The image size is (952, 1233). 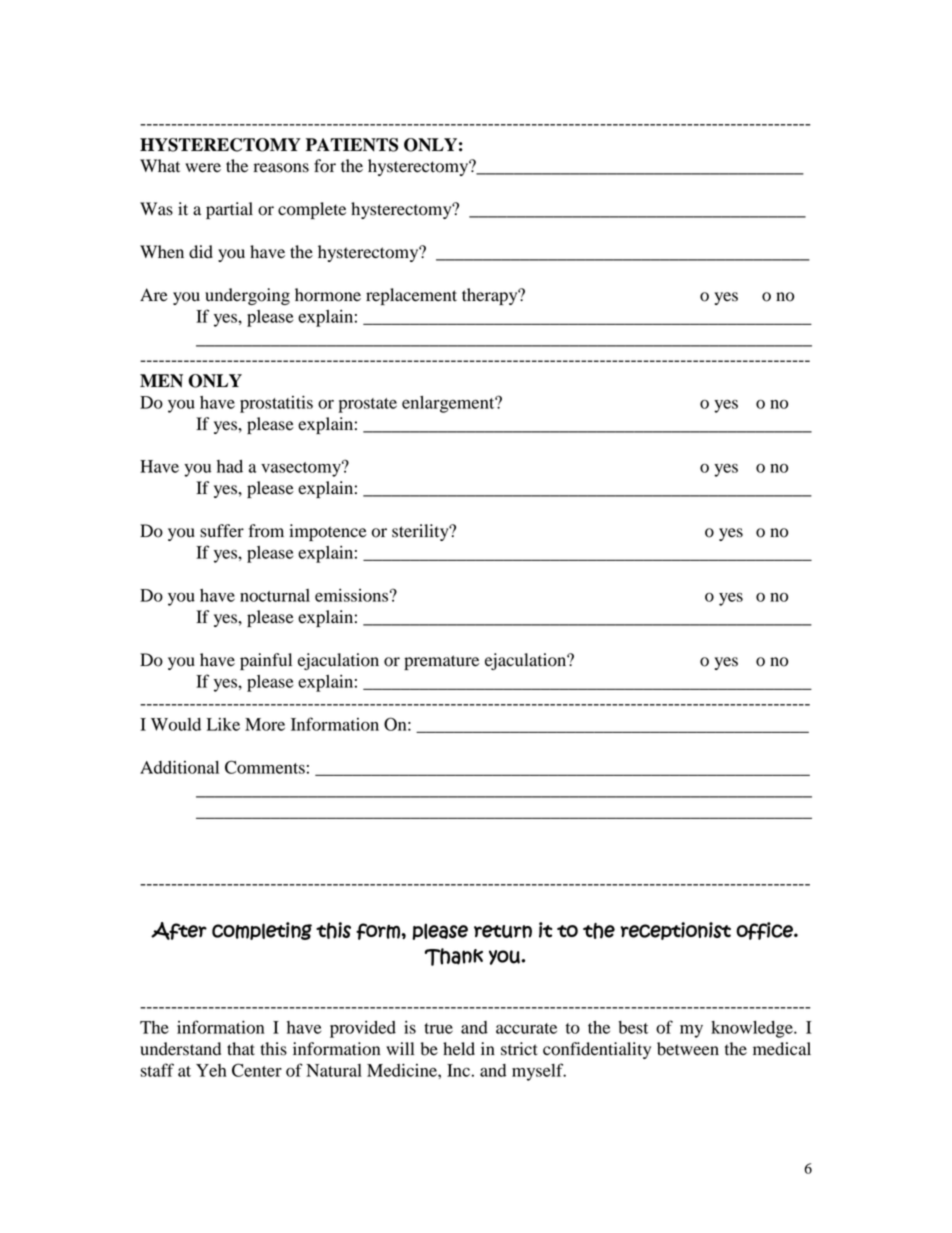 I want to click on impotence, so click(x=328, y=532).
